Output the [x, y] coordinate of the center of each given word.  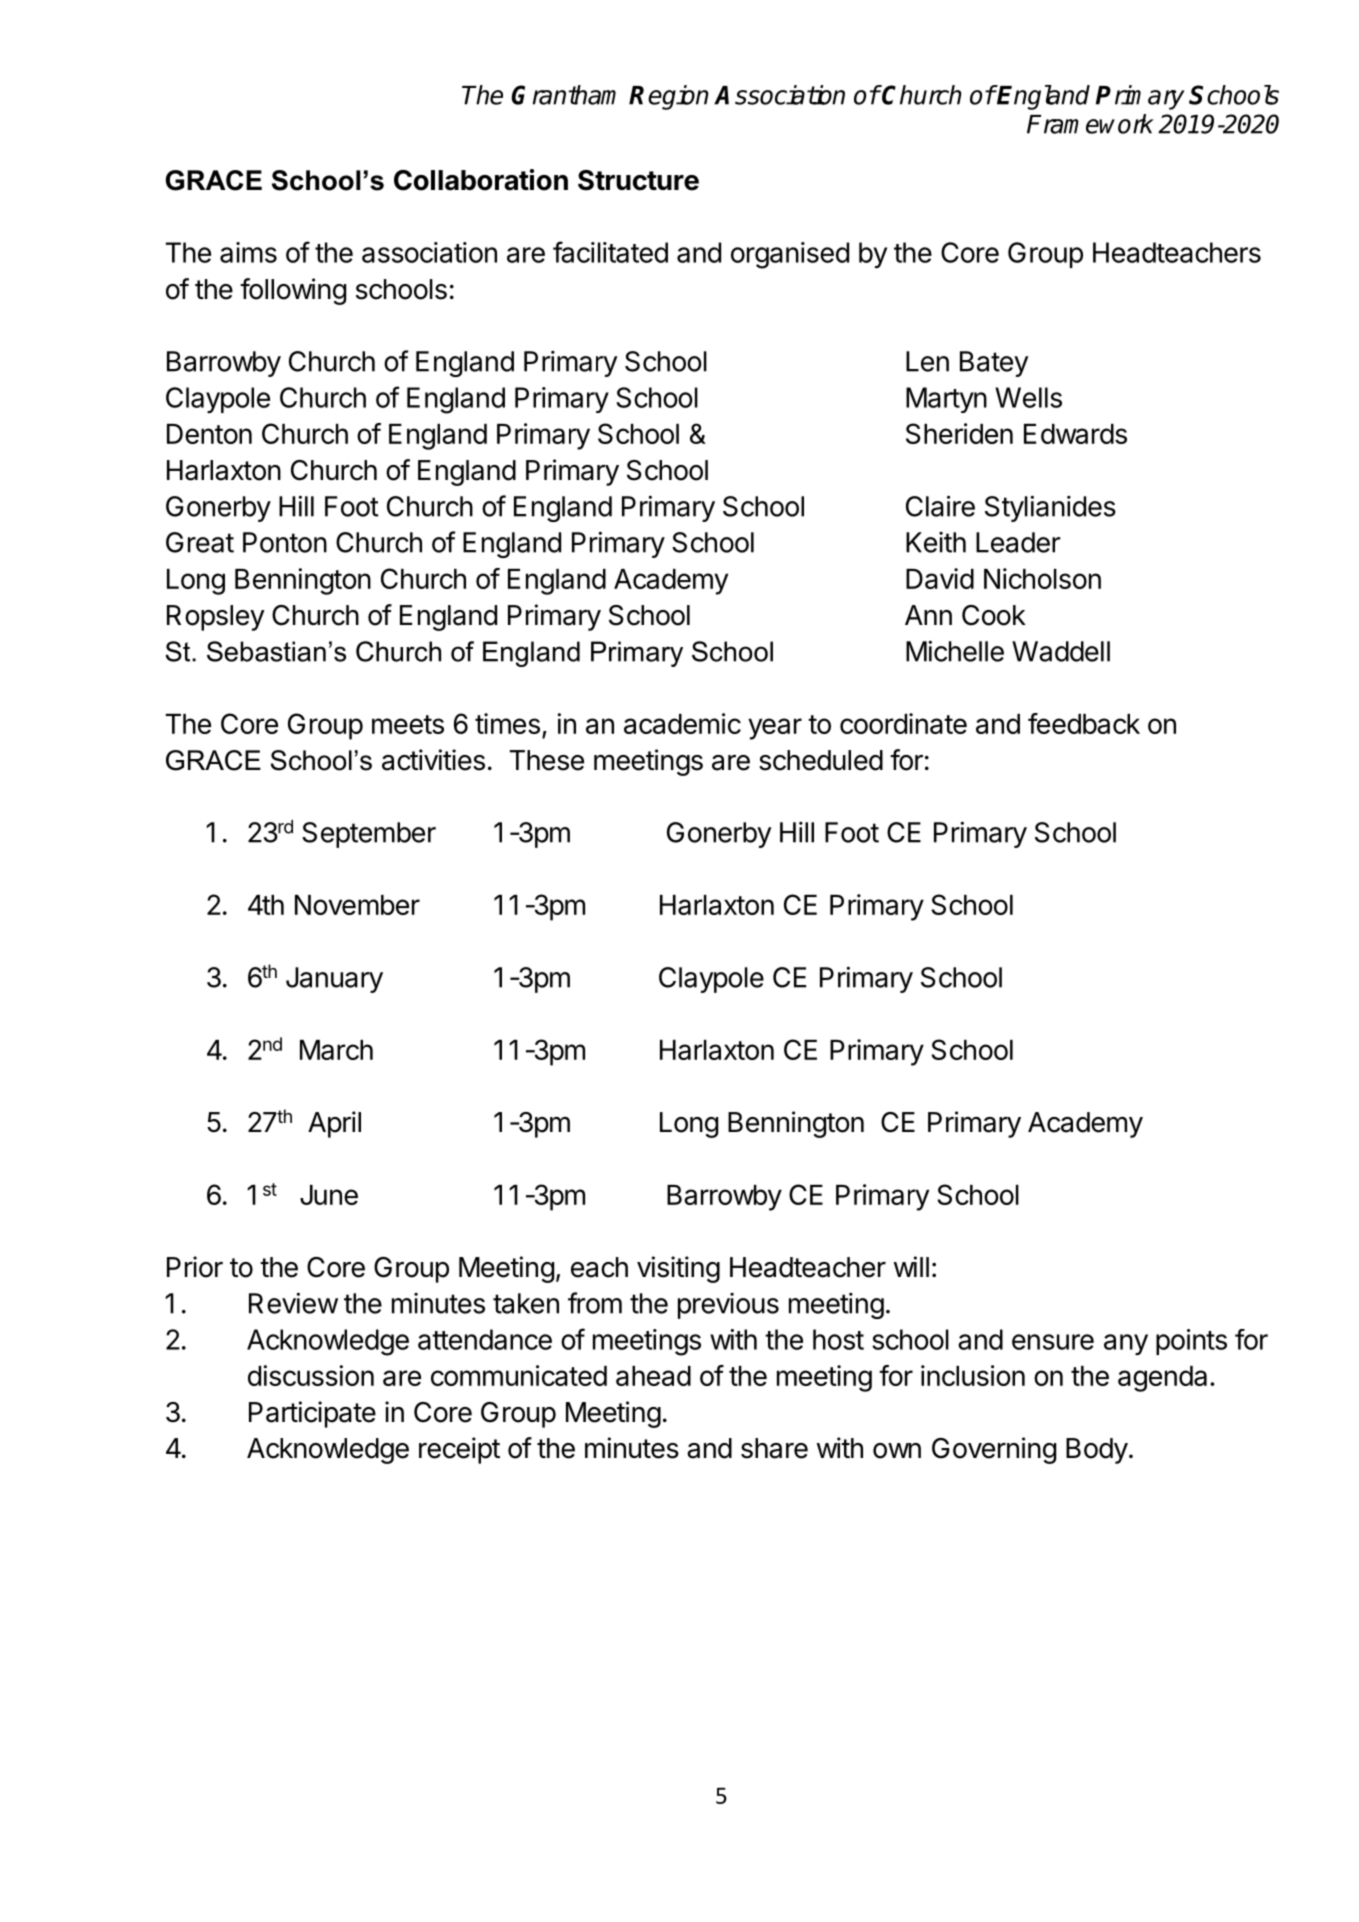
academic [682, 723]
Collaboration [481, 180]
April [334, 1124]
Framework [1090, 124]
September [369, 835]
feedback [1084, 723]
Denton [209, 434]
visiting [678, 1269]
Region [669, 97]
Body [1097, 1451]
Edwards [1075, 434]
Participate [312, 1414]
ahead [653, 1376]
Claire [940, 506]
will [911, 1266]
